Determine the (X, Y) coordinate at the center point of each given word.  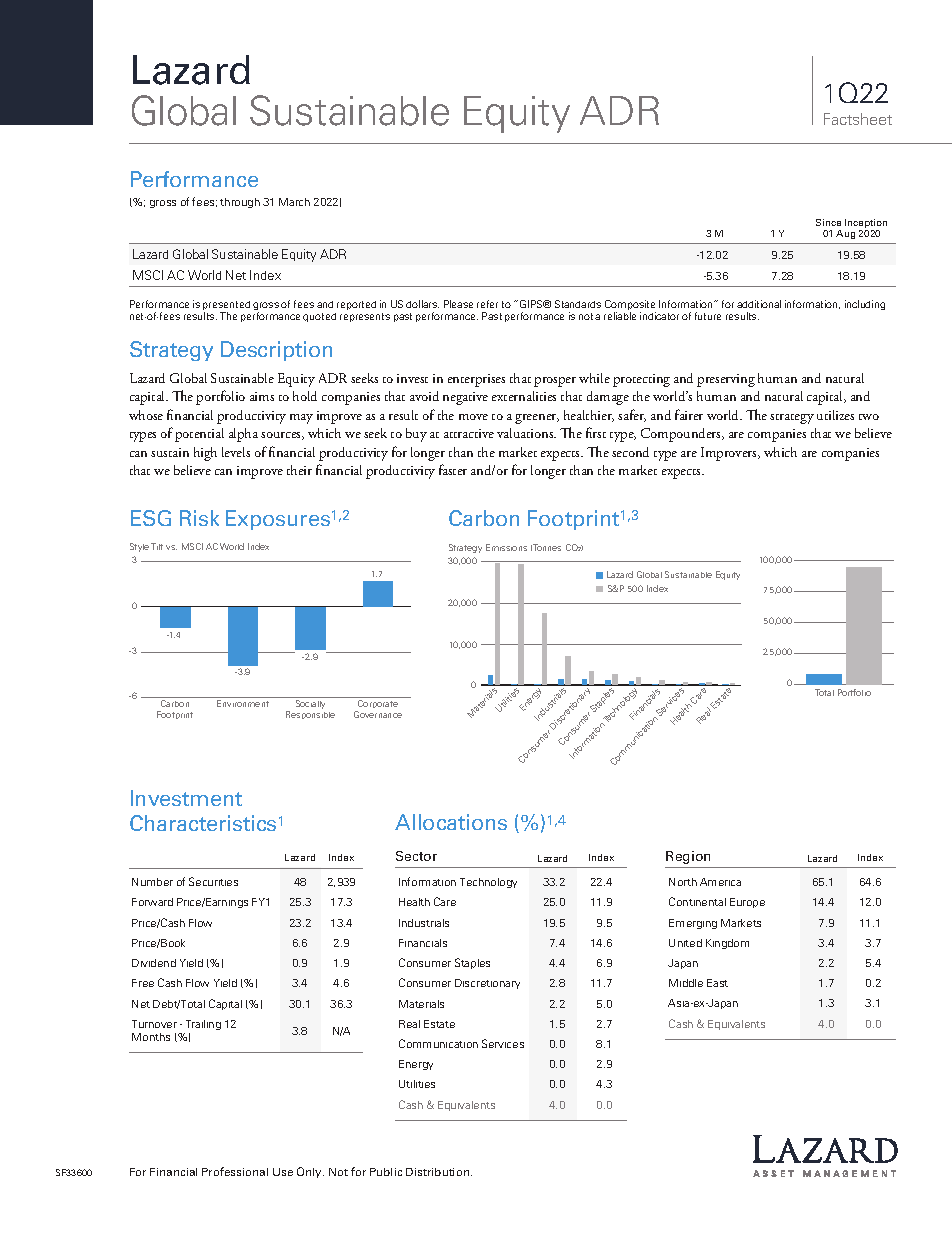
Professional (235, 1171)
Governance (378, 714)
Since (828, 222)
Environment (243, 703)
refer (487, 304)
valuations (526, 433)
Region (688, 857)
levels (236, 452)
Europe (747, 903)
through (240, 203)
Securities (213, 881)
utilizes (835, 415)
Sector (416, 856)
